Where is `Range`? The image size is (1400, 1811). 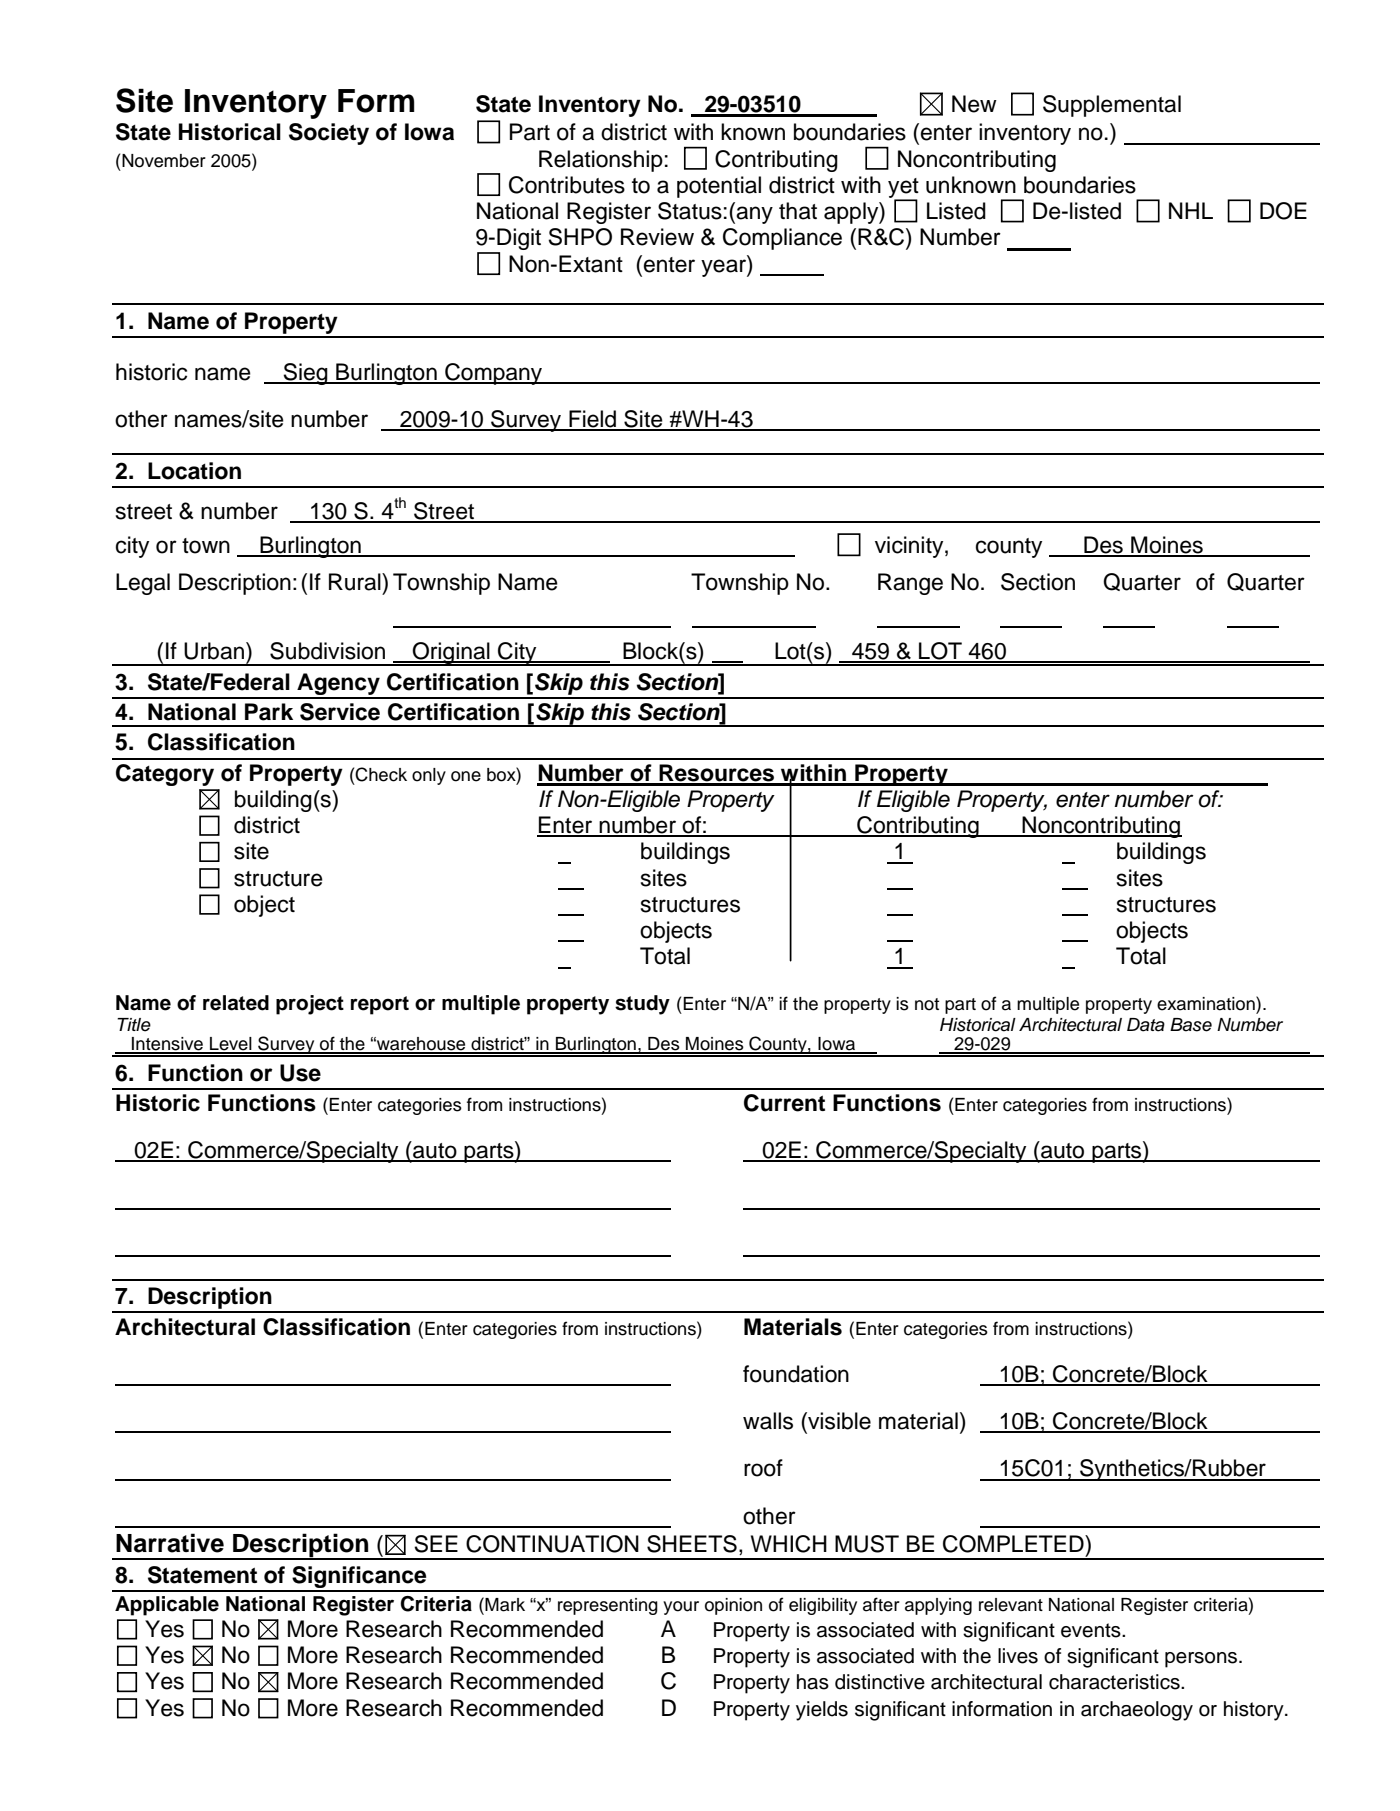 Range is located at coordinates (910, 584).
